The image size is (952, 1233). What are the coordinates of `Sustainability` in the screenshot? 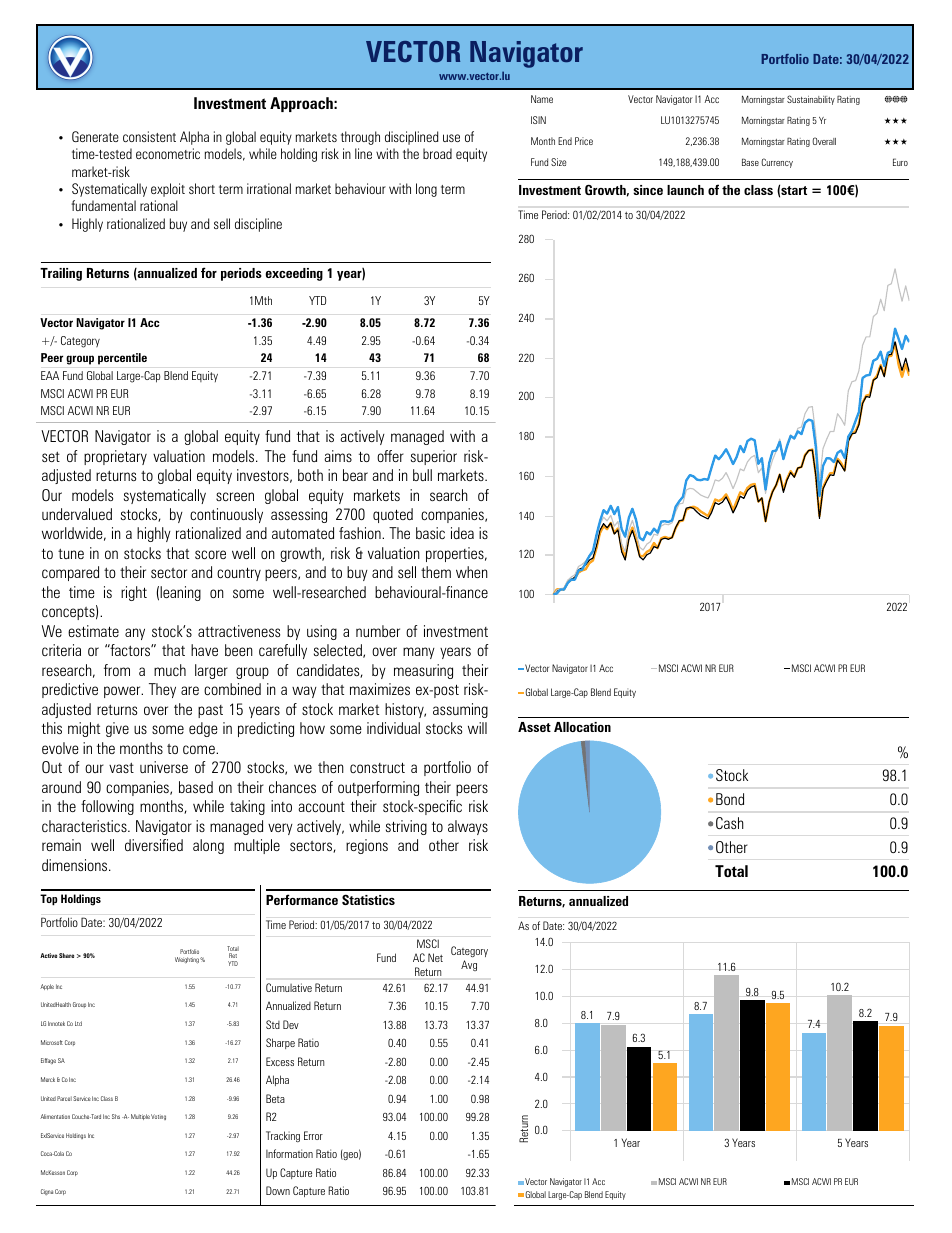 It's located at (811, 100).
